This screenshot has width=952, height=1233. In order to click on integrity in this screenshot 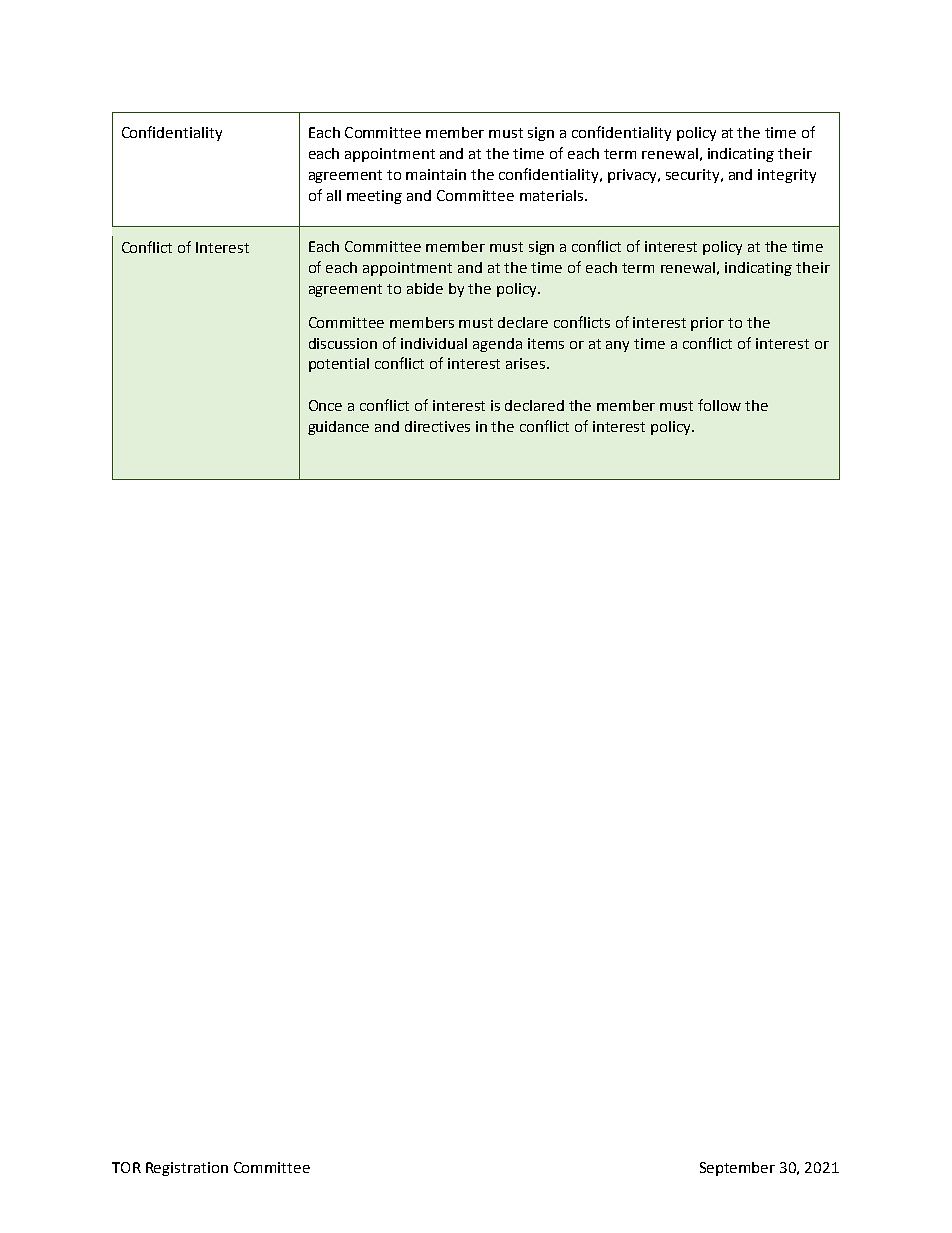, I will do `click(787, 176)`.
